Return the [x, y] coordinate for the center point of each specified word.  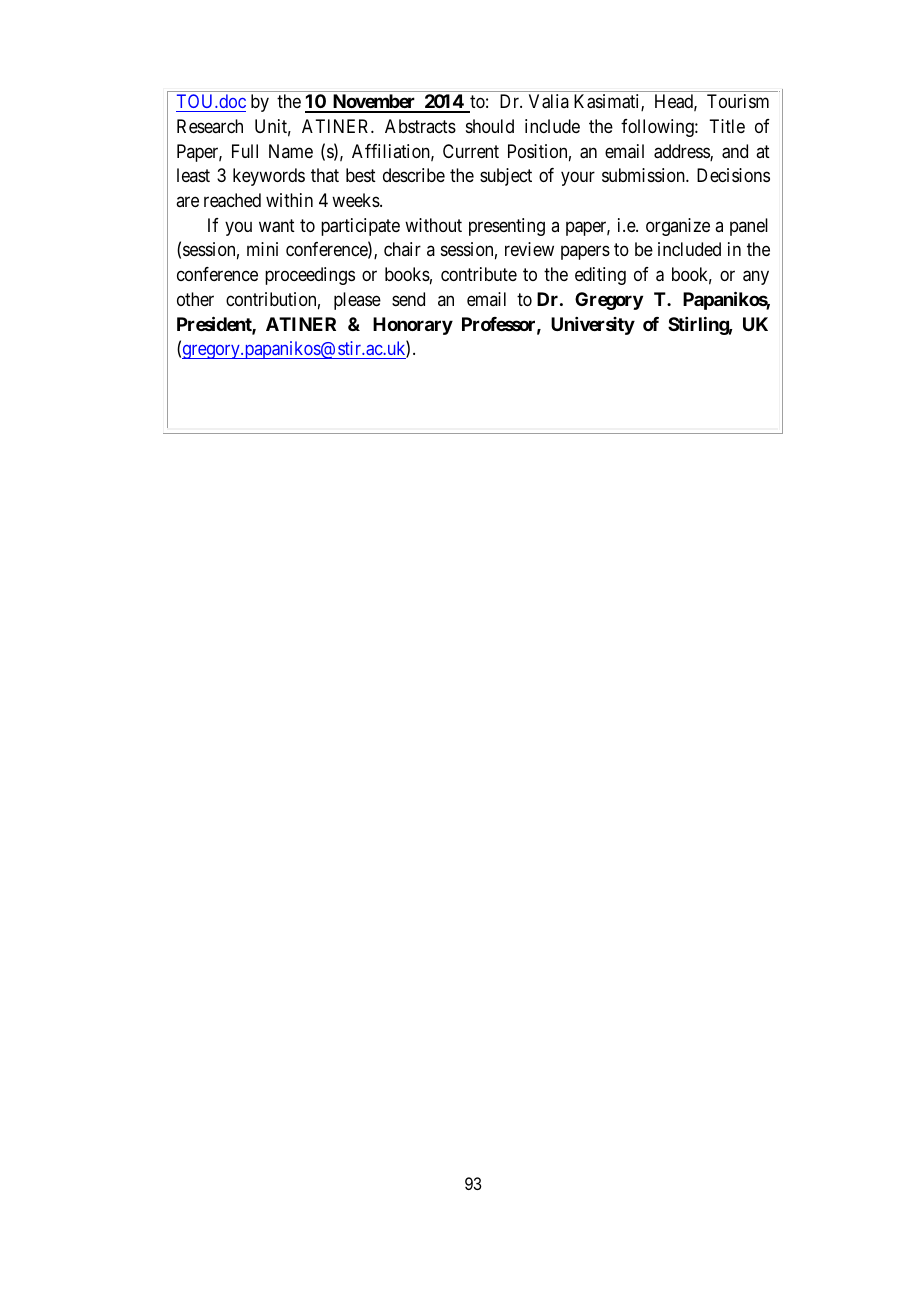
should [490, 126]
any [756, 277]
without [433, 225]
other [195, 299]
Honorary [413, 326]
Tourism [738, 101]
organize [678, 227]
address [682, 152]
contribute [479, 274]
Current [471, 151]
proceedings [310, 276]
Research [210, 126]
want [277, 226]
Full [245, 151]
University [593, 326]
